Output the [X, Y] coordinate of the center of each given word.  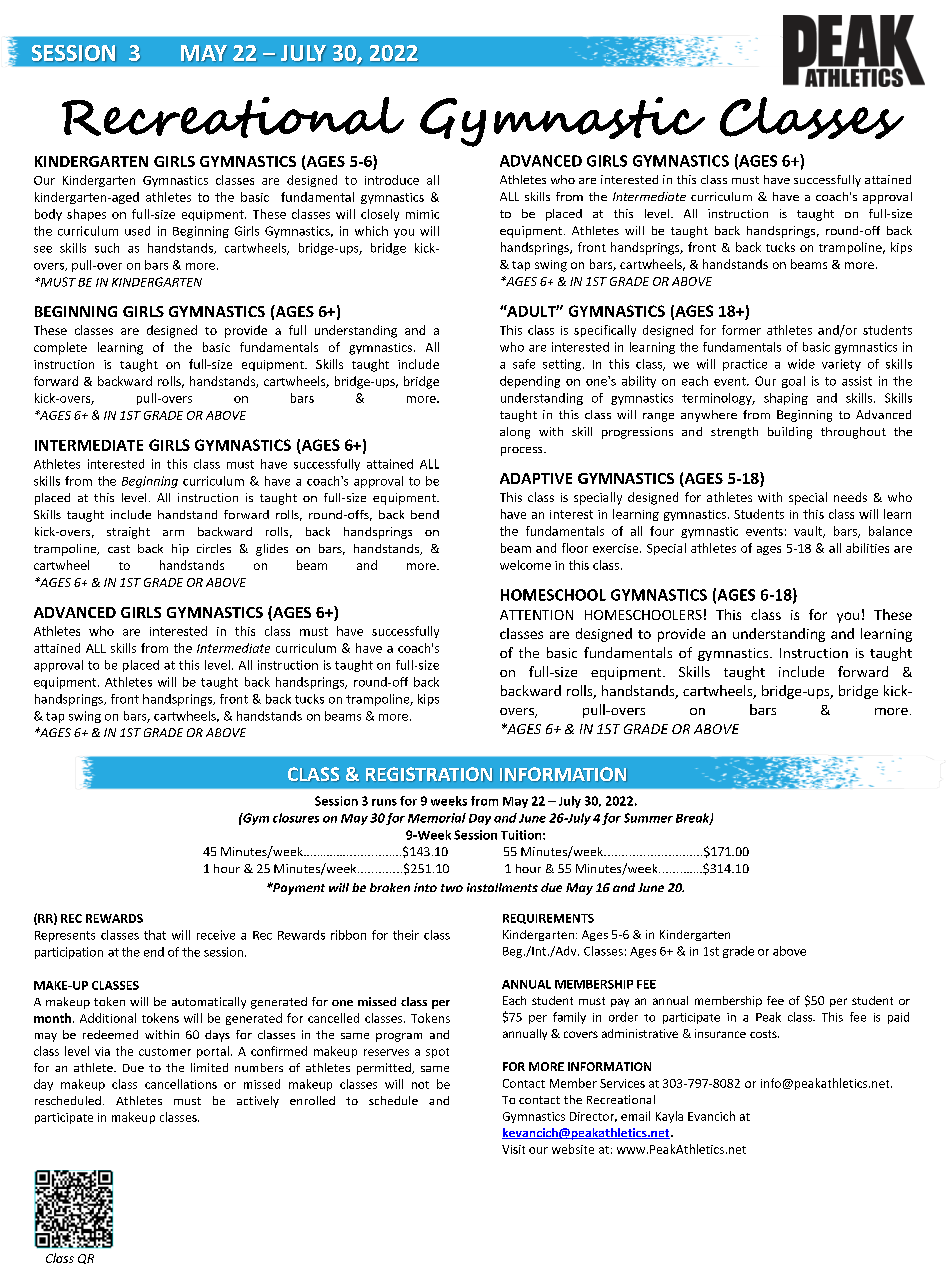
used [137, 231]
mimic [422, 214]
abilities [867, 548]
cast [119, 549]
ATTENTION [536, 615]
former [741, 330]
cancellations [181, 1084]
